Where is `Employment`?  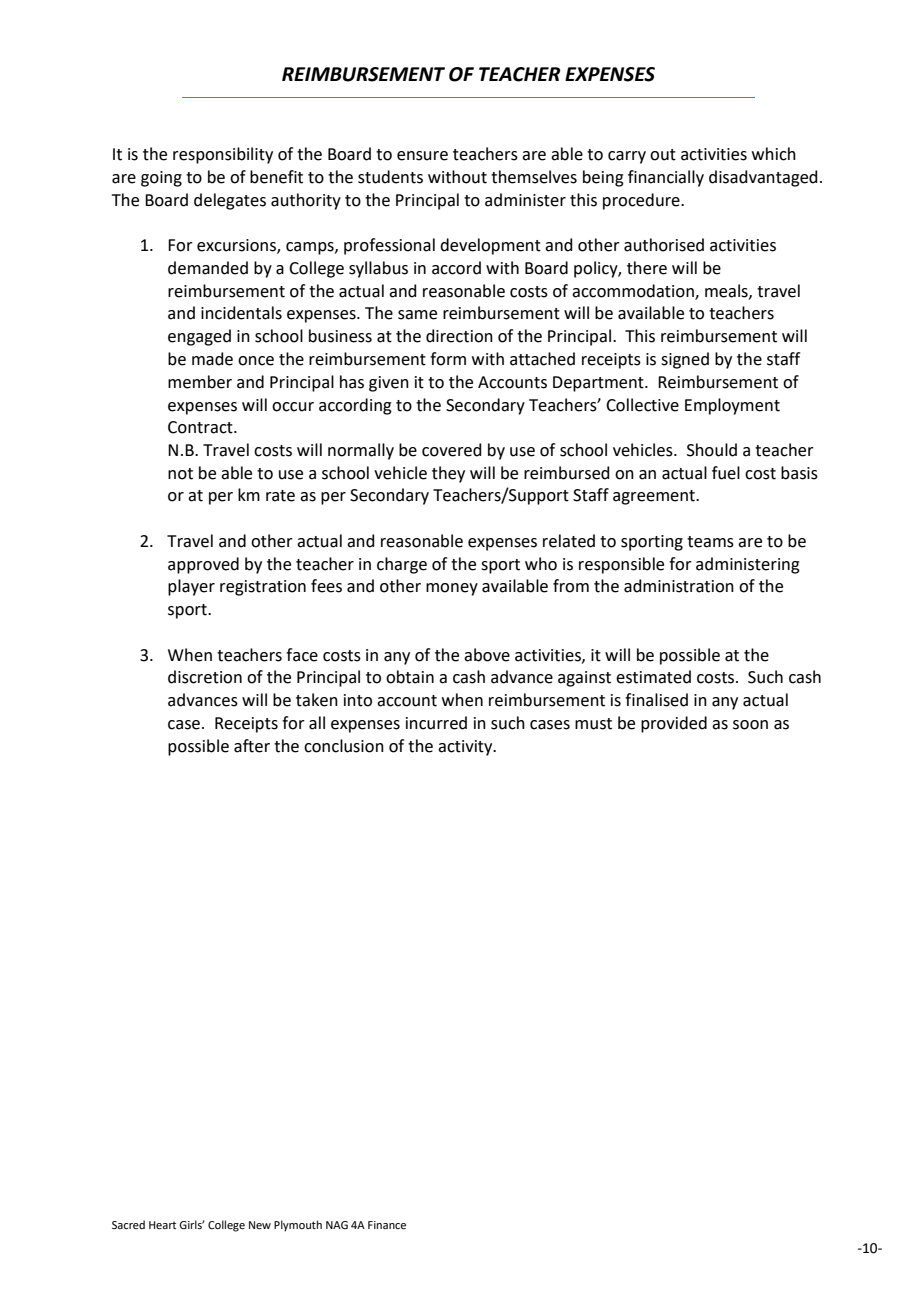 Employment is located at coordinates (732, 406).
